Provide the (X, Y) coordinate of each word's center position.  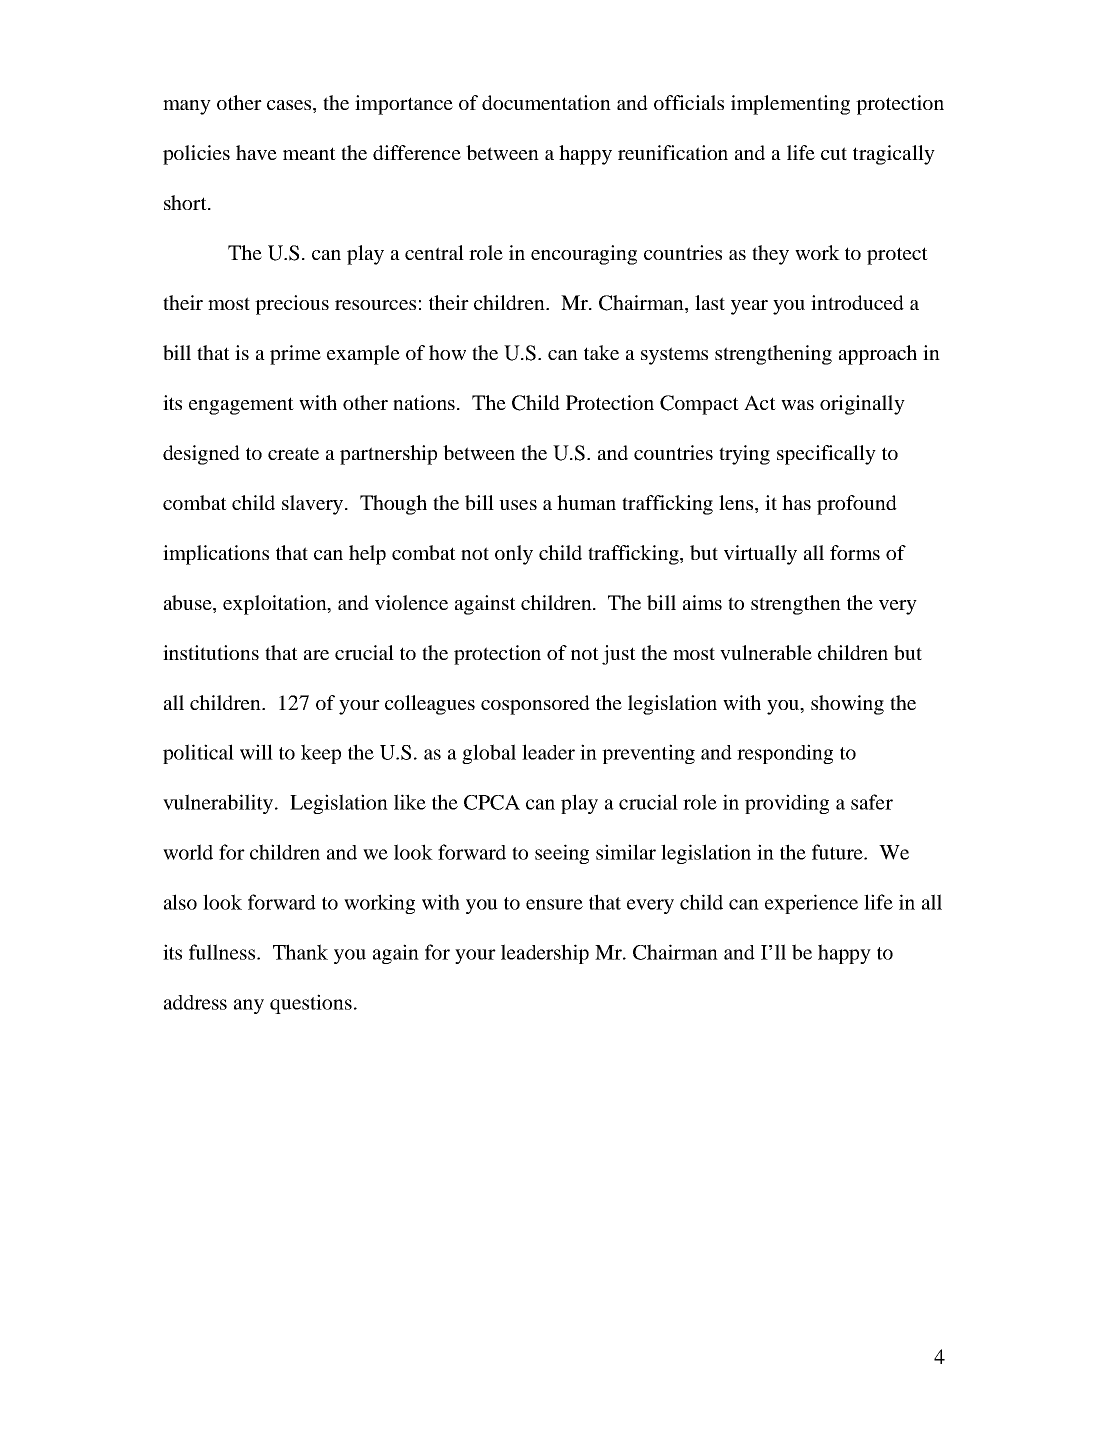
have (256, 152)
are (316, 655)
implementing (790, 105)
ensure (554, 904)
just (619, 655)
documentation (546, 102)
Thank (300, 952)
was (797, 405)
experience (811, 904)
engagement (241, 406)
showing (847, 705)
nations (425, 402)
